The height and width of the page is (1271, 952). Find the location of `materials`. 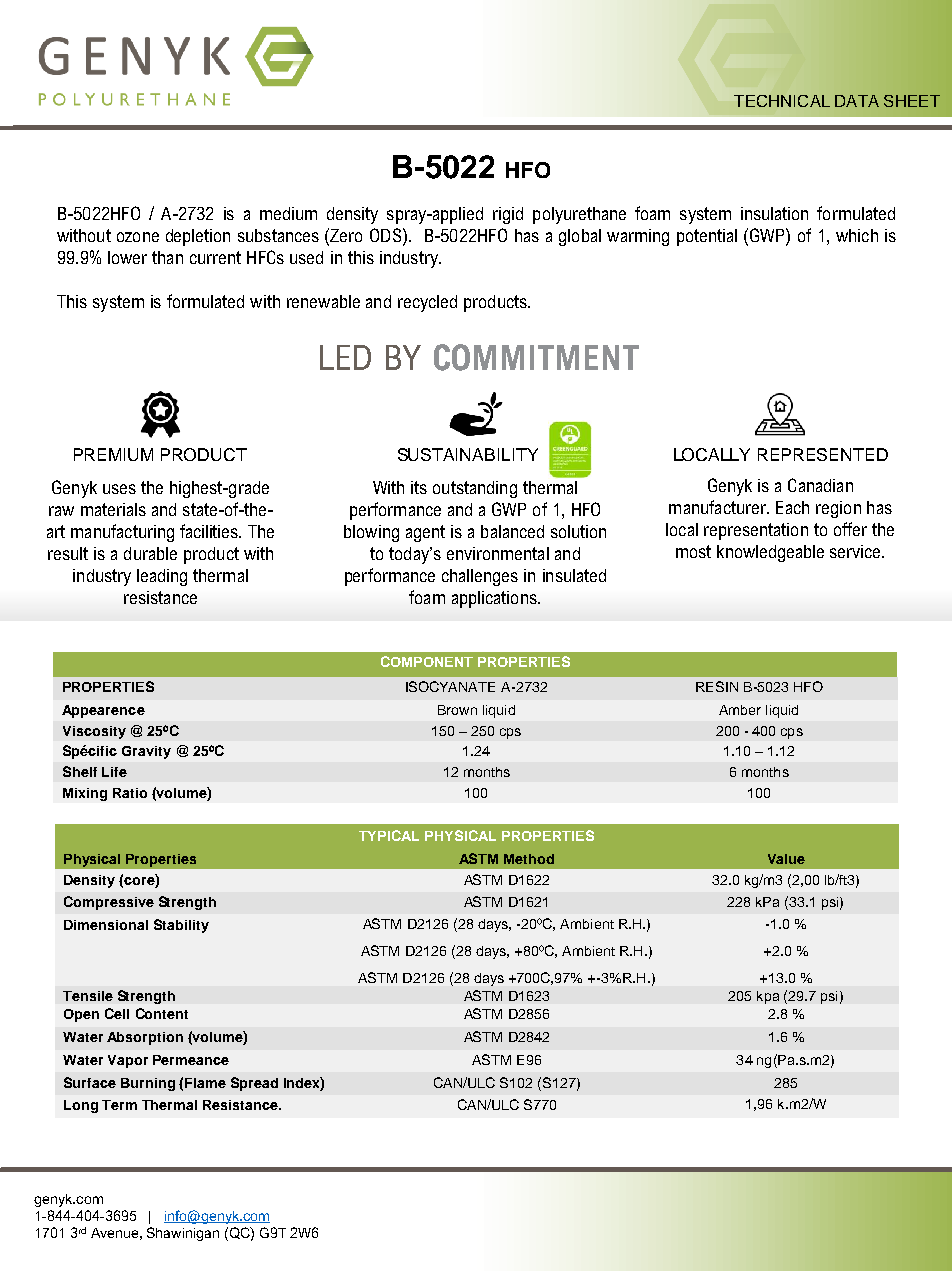

materials is located at coordinates (113, 509).
